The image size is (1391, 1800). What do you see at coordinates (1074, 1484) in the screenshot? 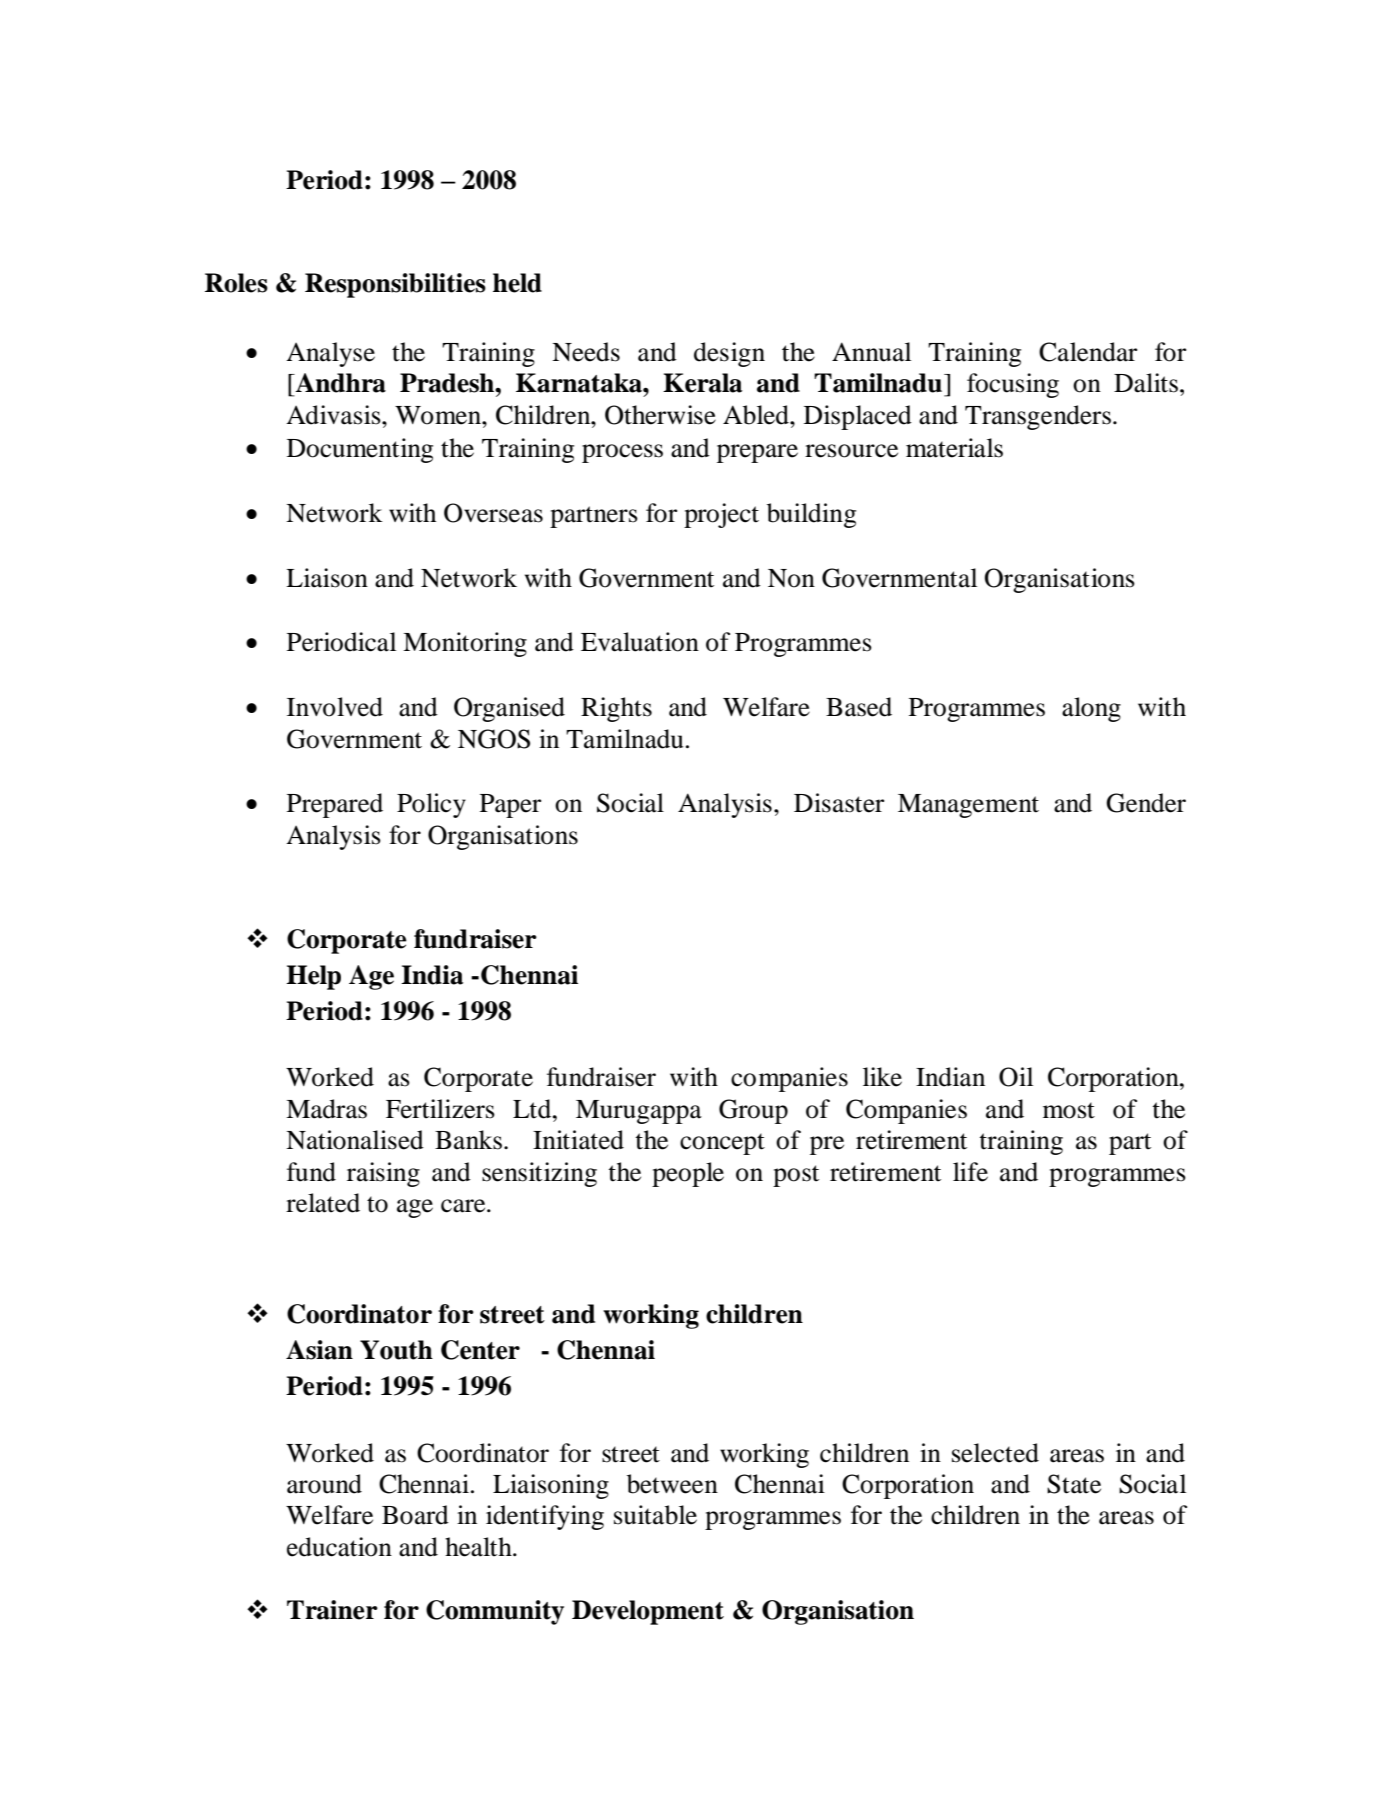
I see `State` at bounding box center [1074, 1484].
